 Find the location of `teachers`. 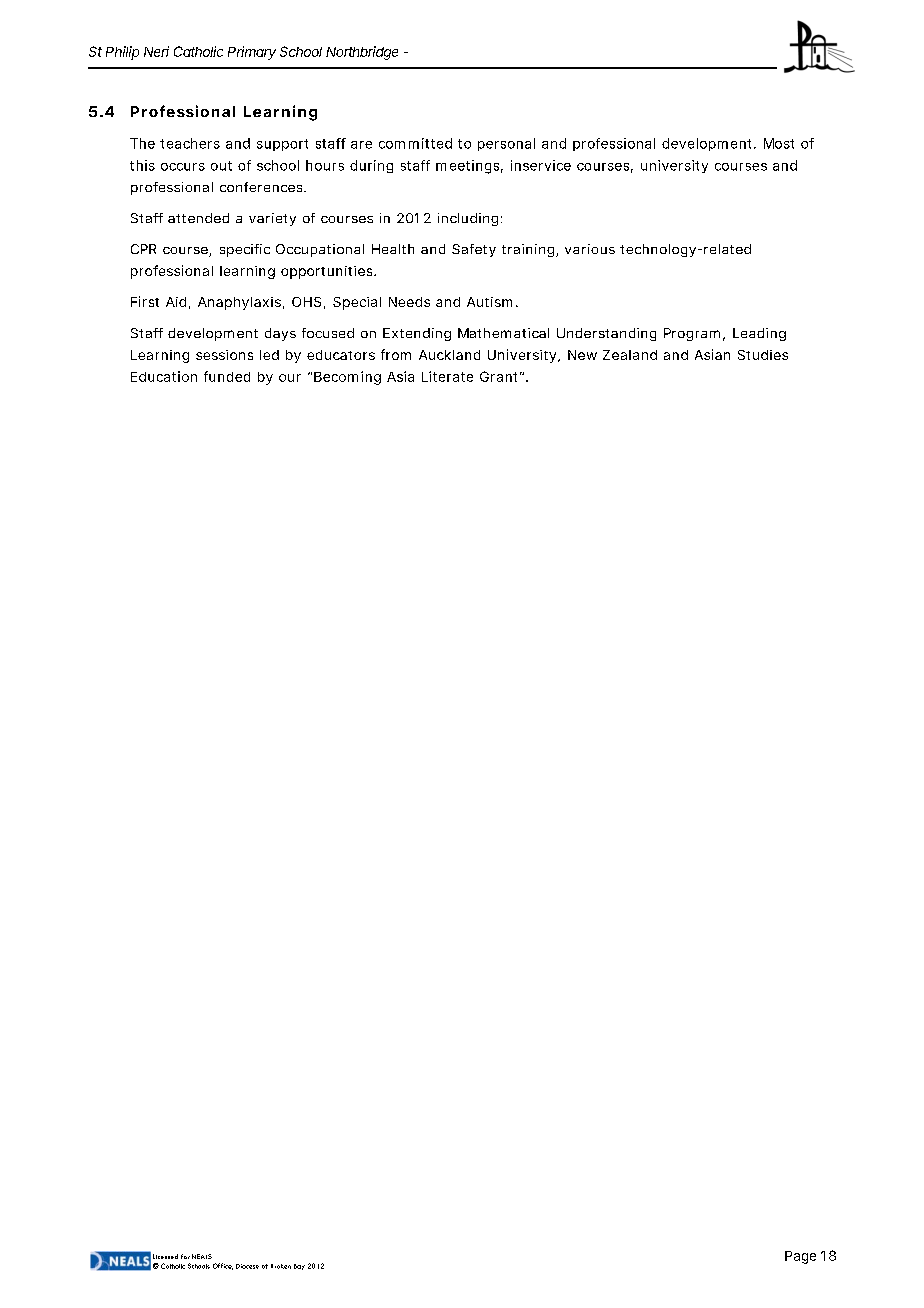

teachers is located at coordinates (190, 143).
